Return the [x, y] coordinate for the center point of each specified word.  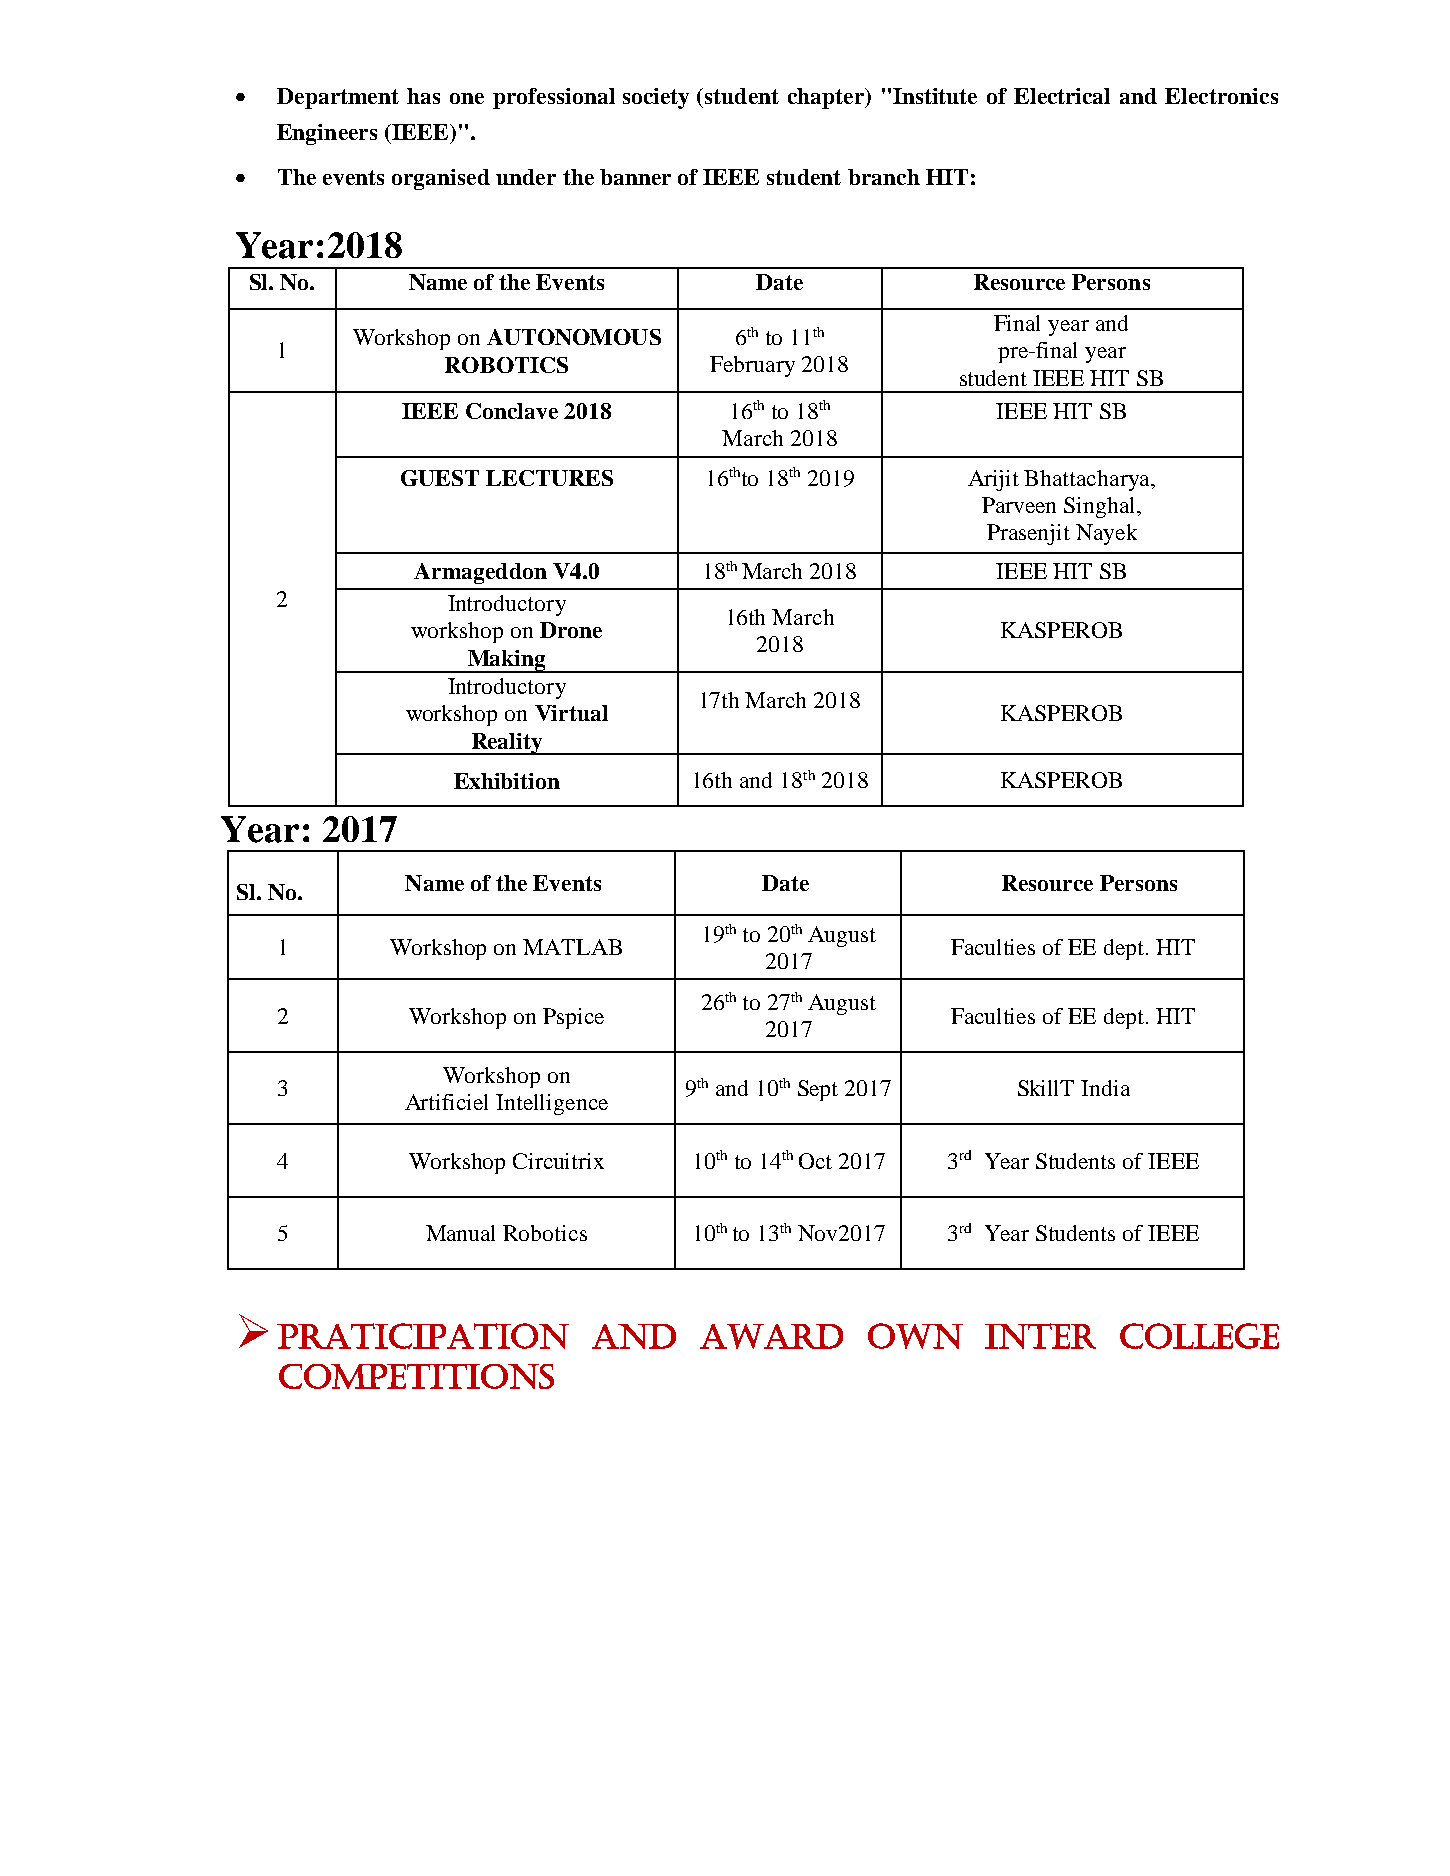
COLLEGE [1199, 1336]
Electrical [1062, 96]
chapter [827, 98]
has [423, 96]
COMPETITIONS [416, 1376]
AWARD [771, 1336]
